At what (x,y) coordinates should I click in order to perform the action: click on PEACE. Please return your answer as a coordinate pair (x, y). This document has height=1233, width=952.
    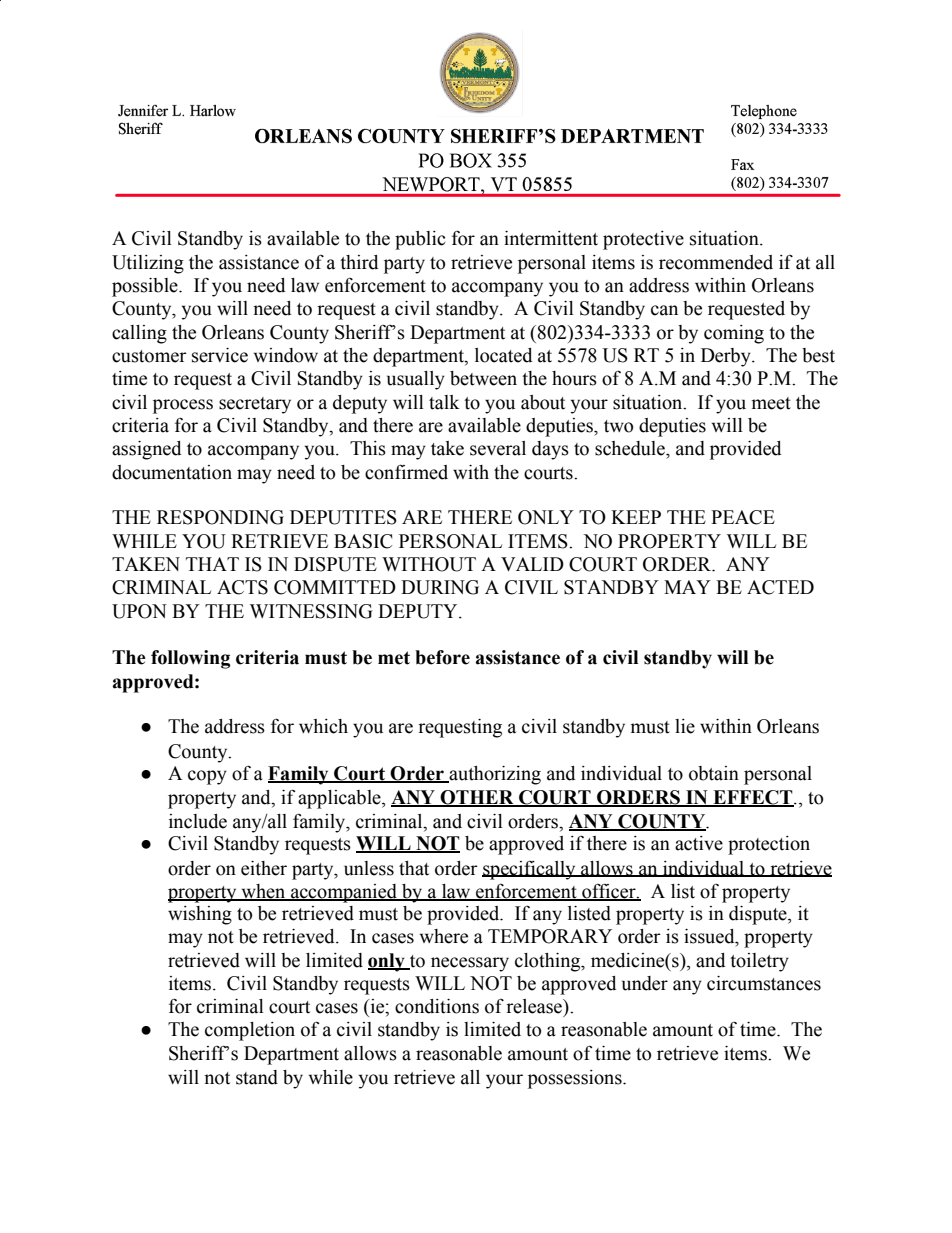
    Looking at the image, I should click on (743, 517).
